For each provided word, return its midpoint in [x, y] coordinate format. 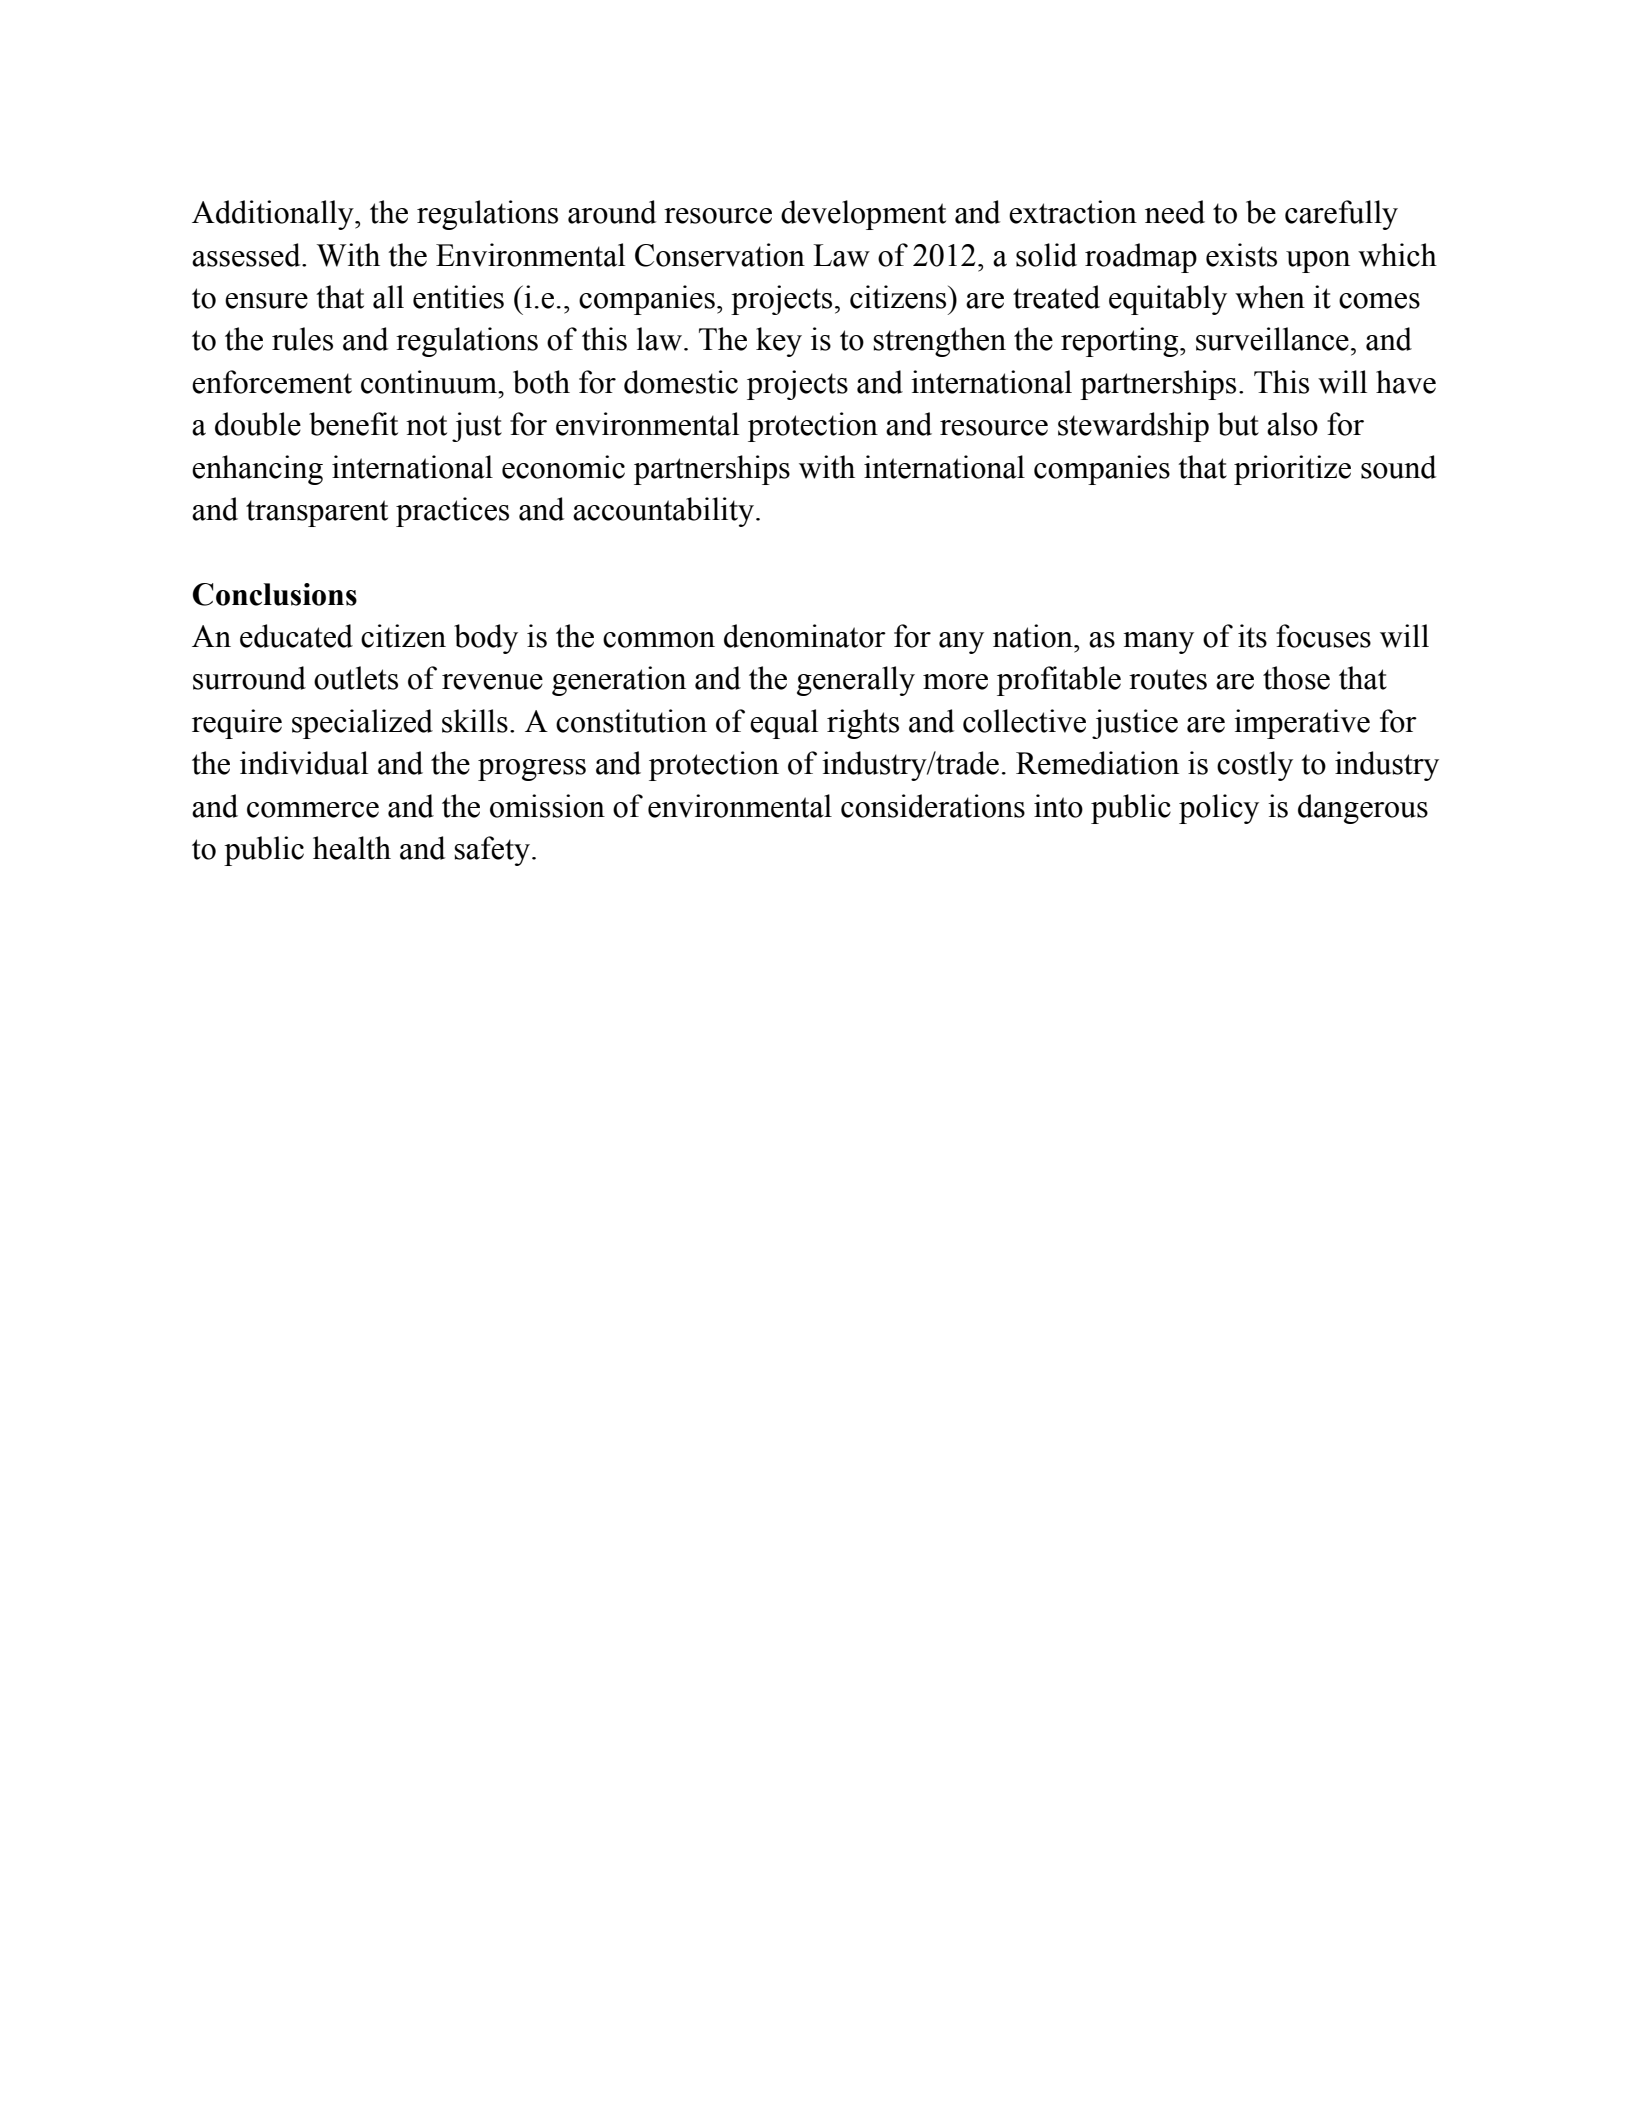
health [352, 848]
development [863, 215]
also [1292, 424]
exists [1241, 255]
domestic [681, 382]
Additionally [274, 215]
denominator [805, 636]
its [1252, 636]
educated [296, 636]
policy [1219, 809]
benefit [353, 424]
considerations [933, 806]
